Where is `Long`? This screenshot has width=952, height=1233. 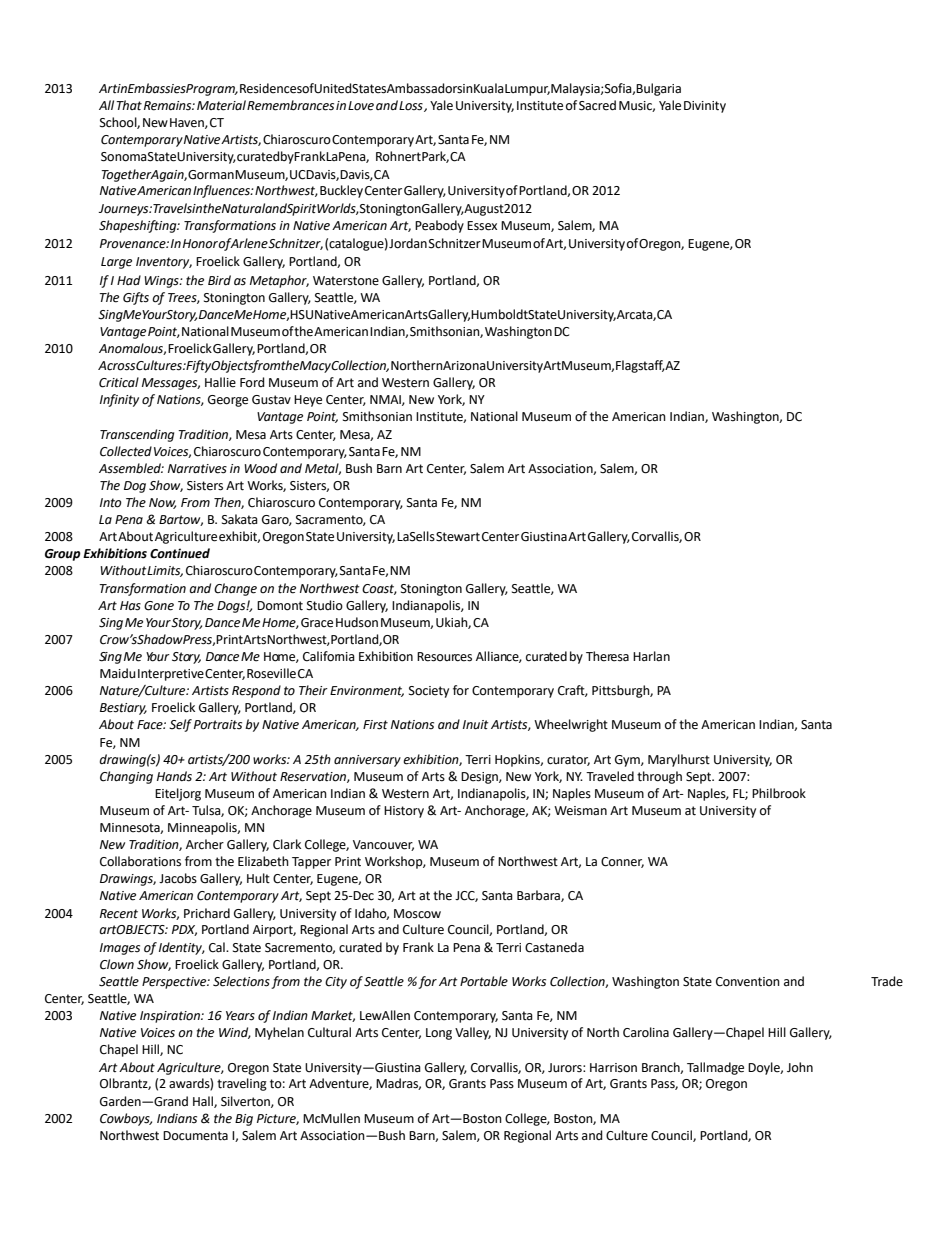 Long is located at coordinates (439, 1034).
